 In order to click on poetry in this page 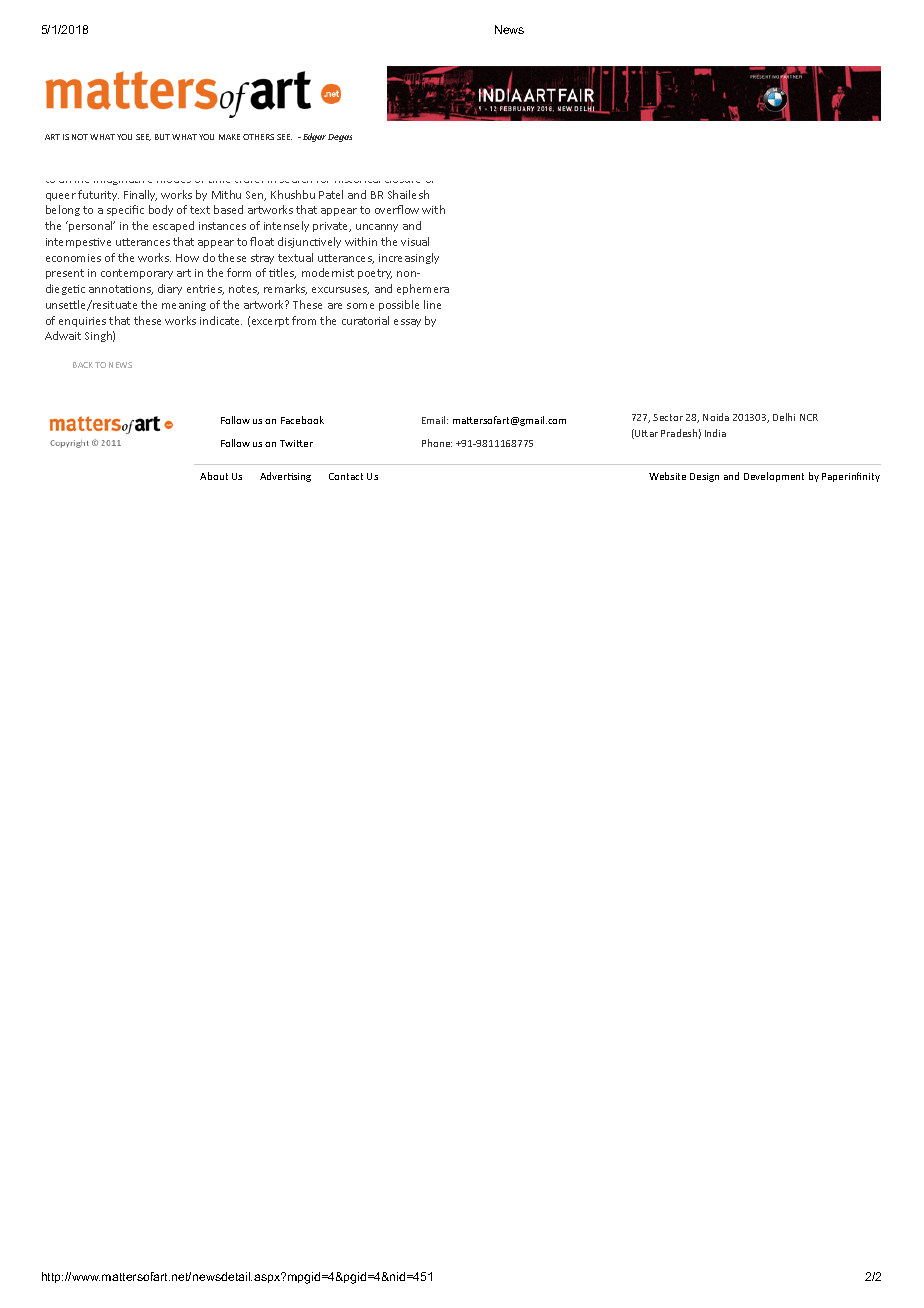, I will do `click(375, 274)`.
